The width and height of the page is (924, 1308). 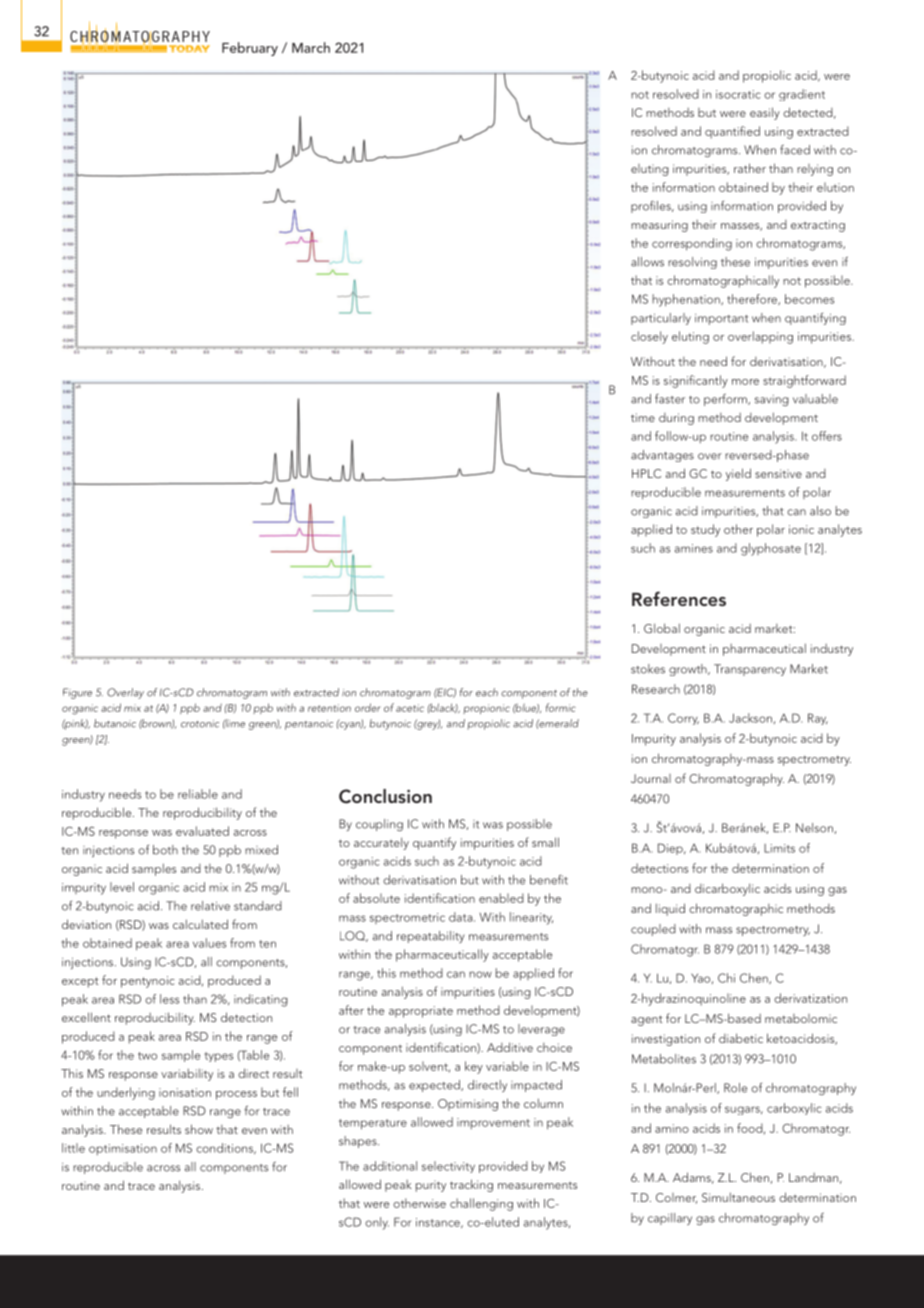 What do you see at coordinates (165, 850) in the page?
I see `both` at bounding box center [165, 850].
